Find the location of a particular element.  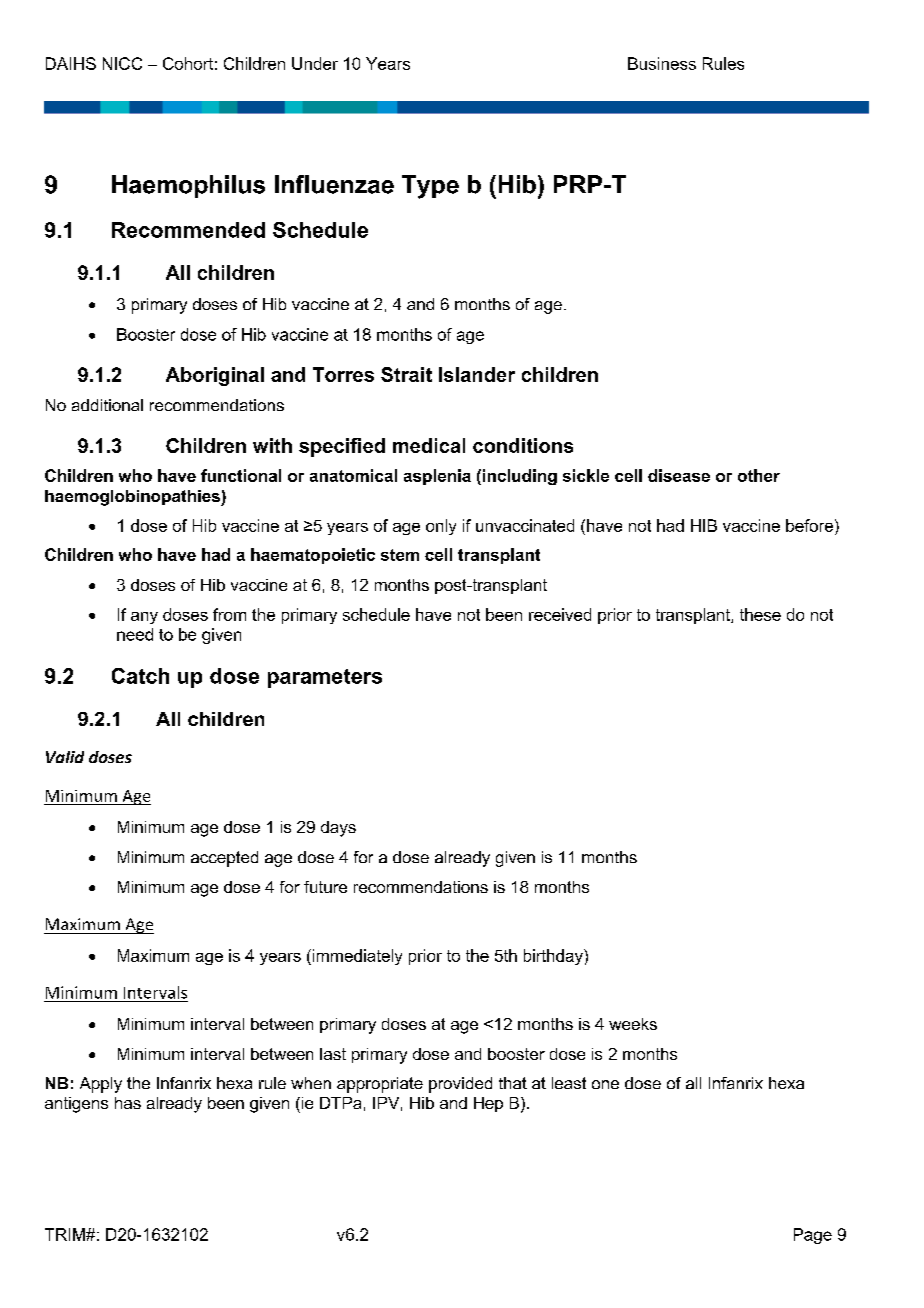

Business is located at coordinates (662, 63).
